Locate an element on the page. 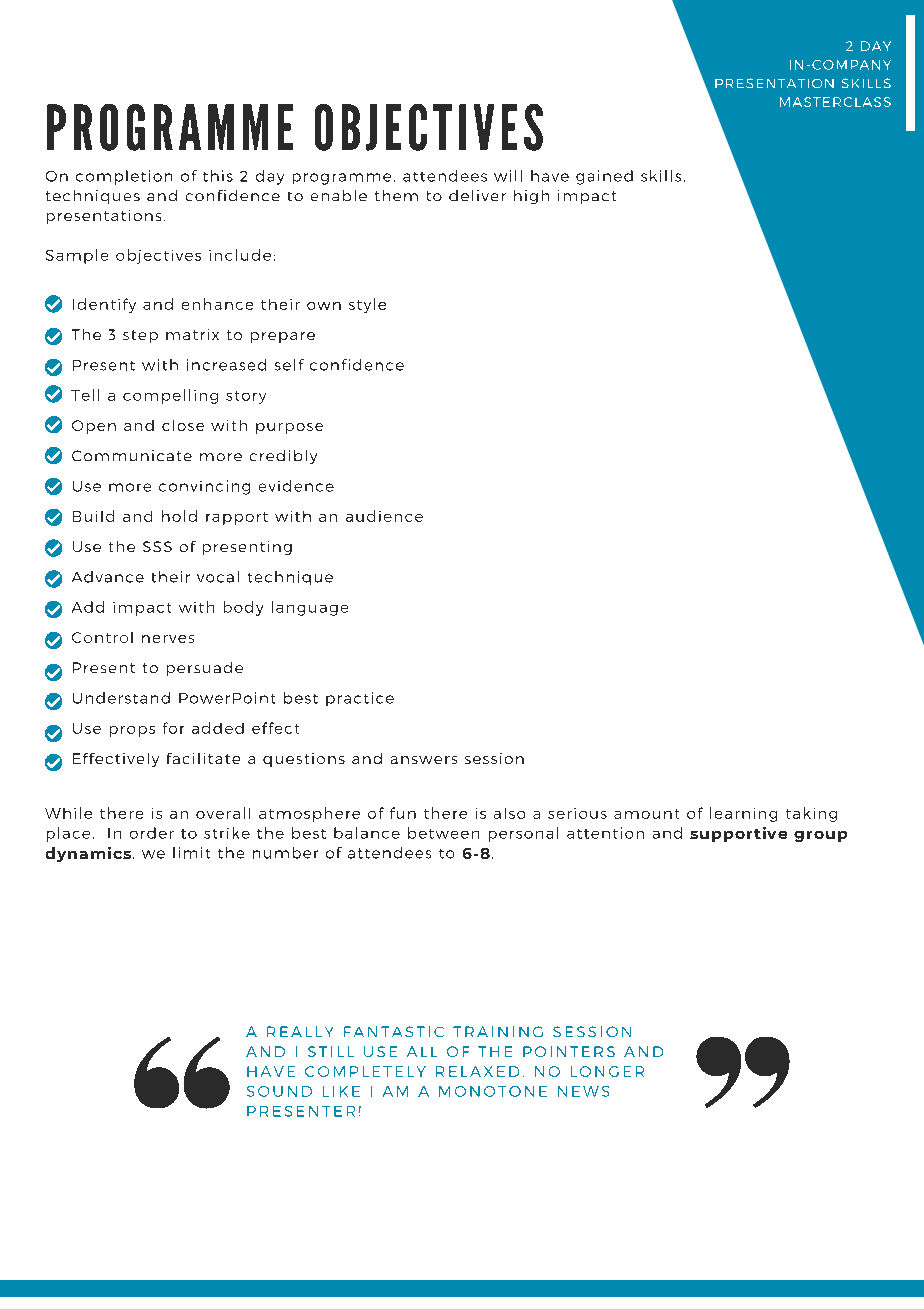 The image size is (924, 1309). will is located at coordinates (508, 176).
